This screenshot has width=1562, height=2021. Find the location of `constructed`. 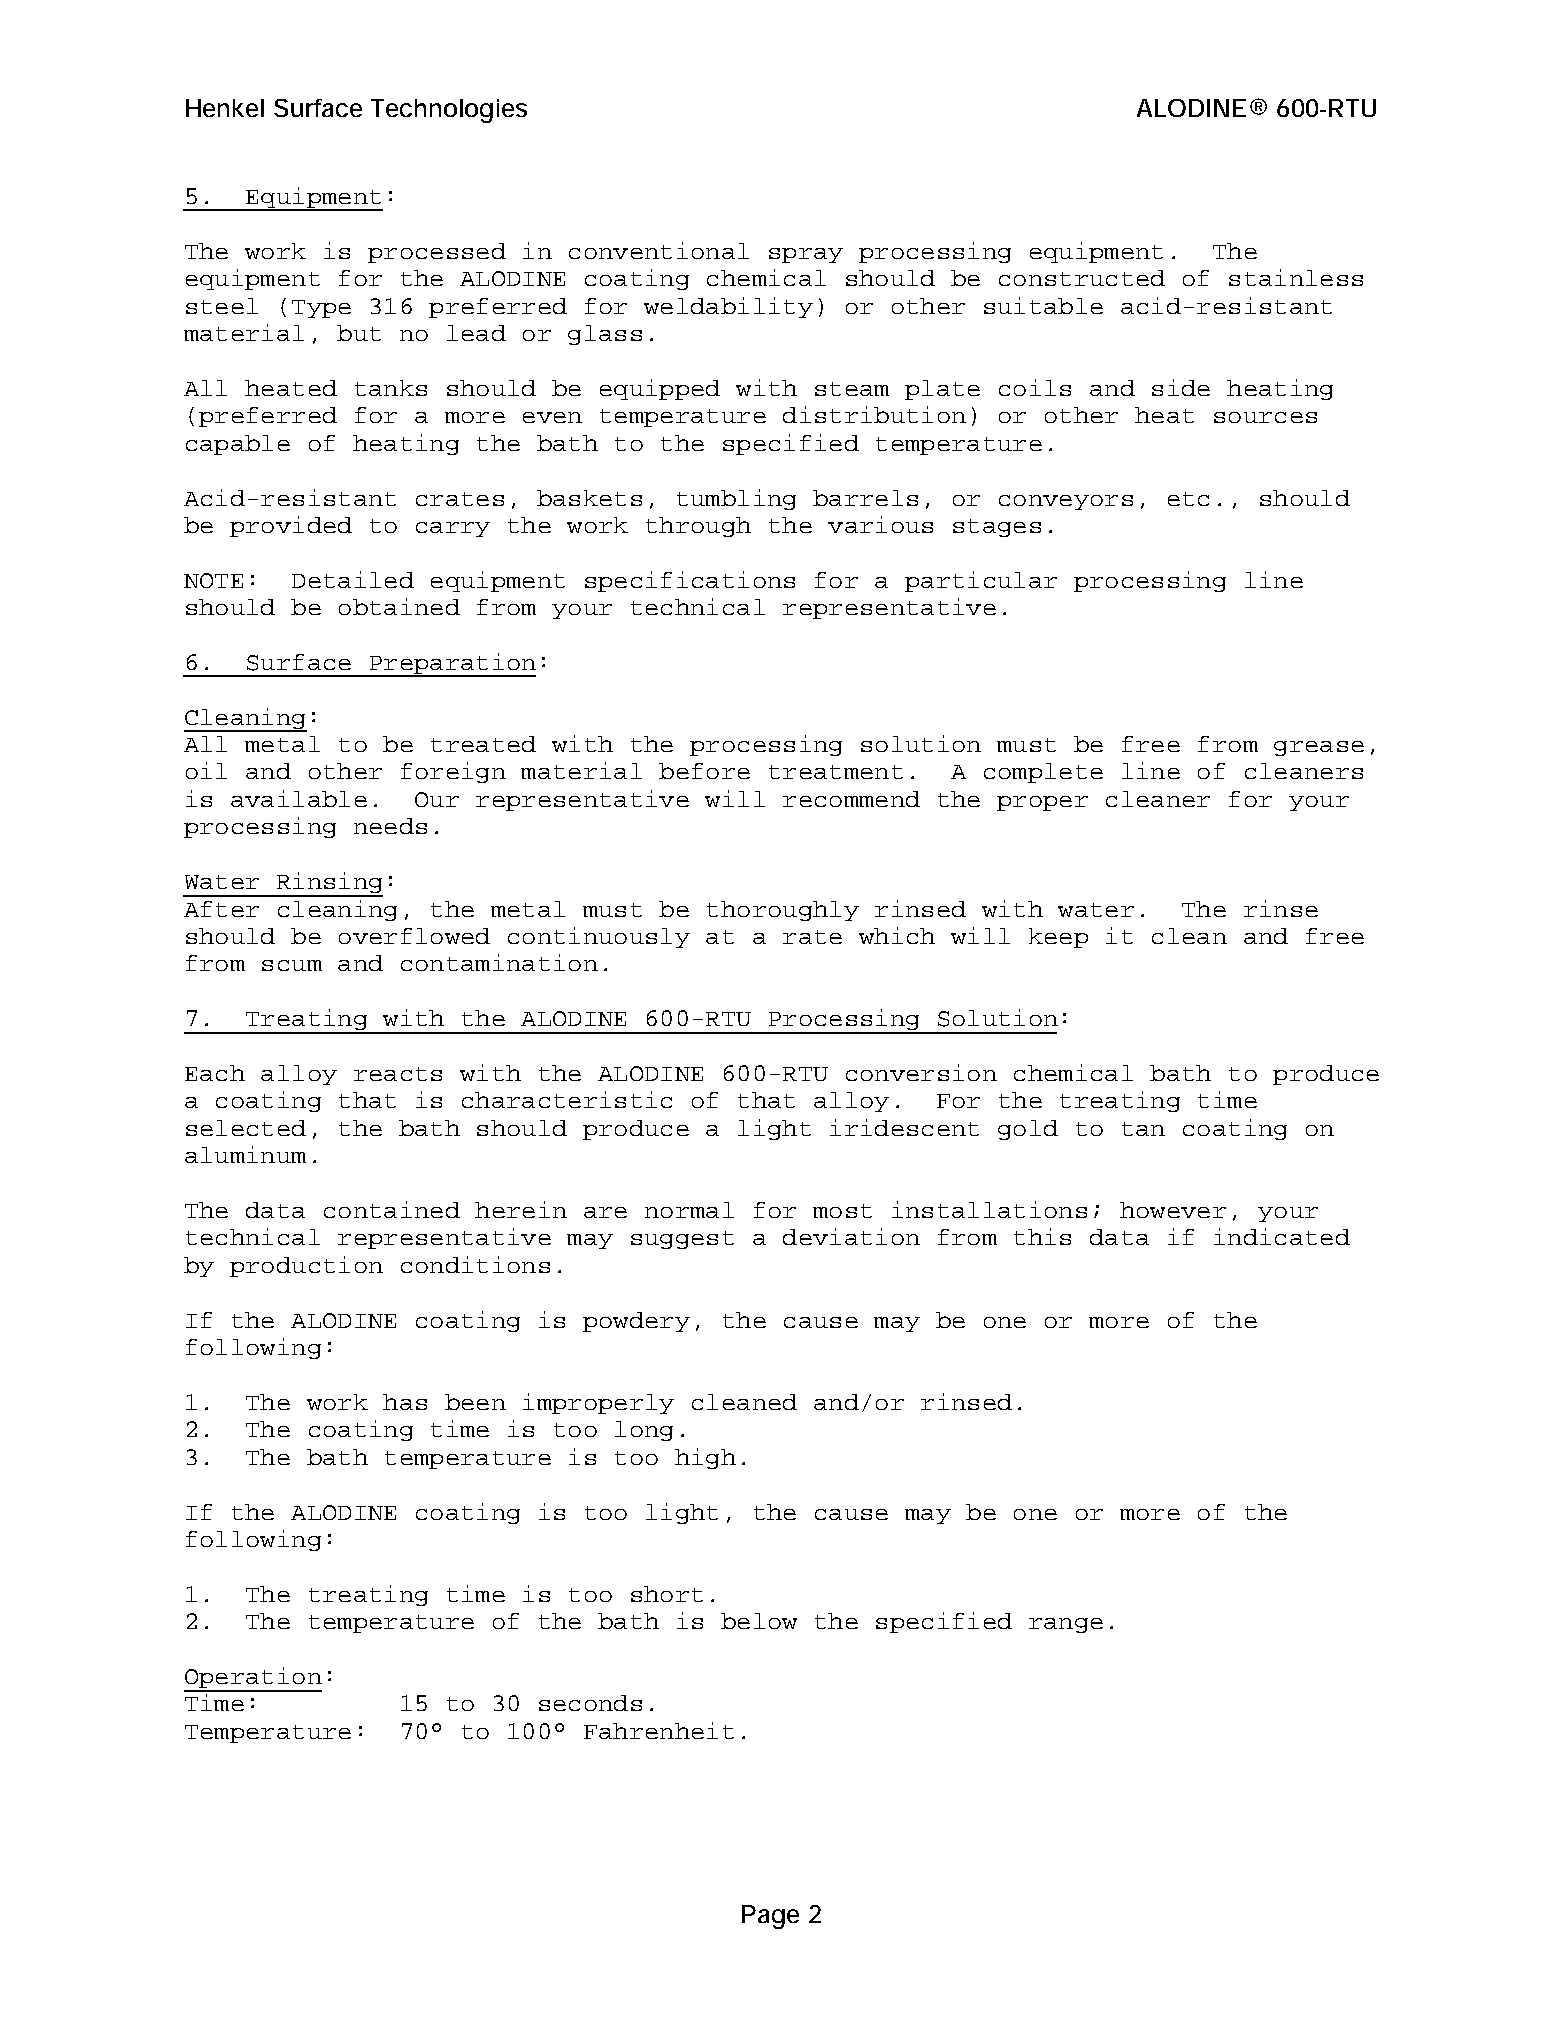

constructed is located at coordinates (1082, 278).
